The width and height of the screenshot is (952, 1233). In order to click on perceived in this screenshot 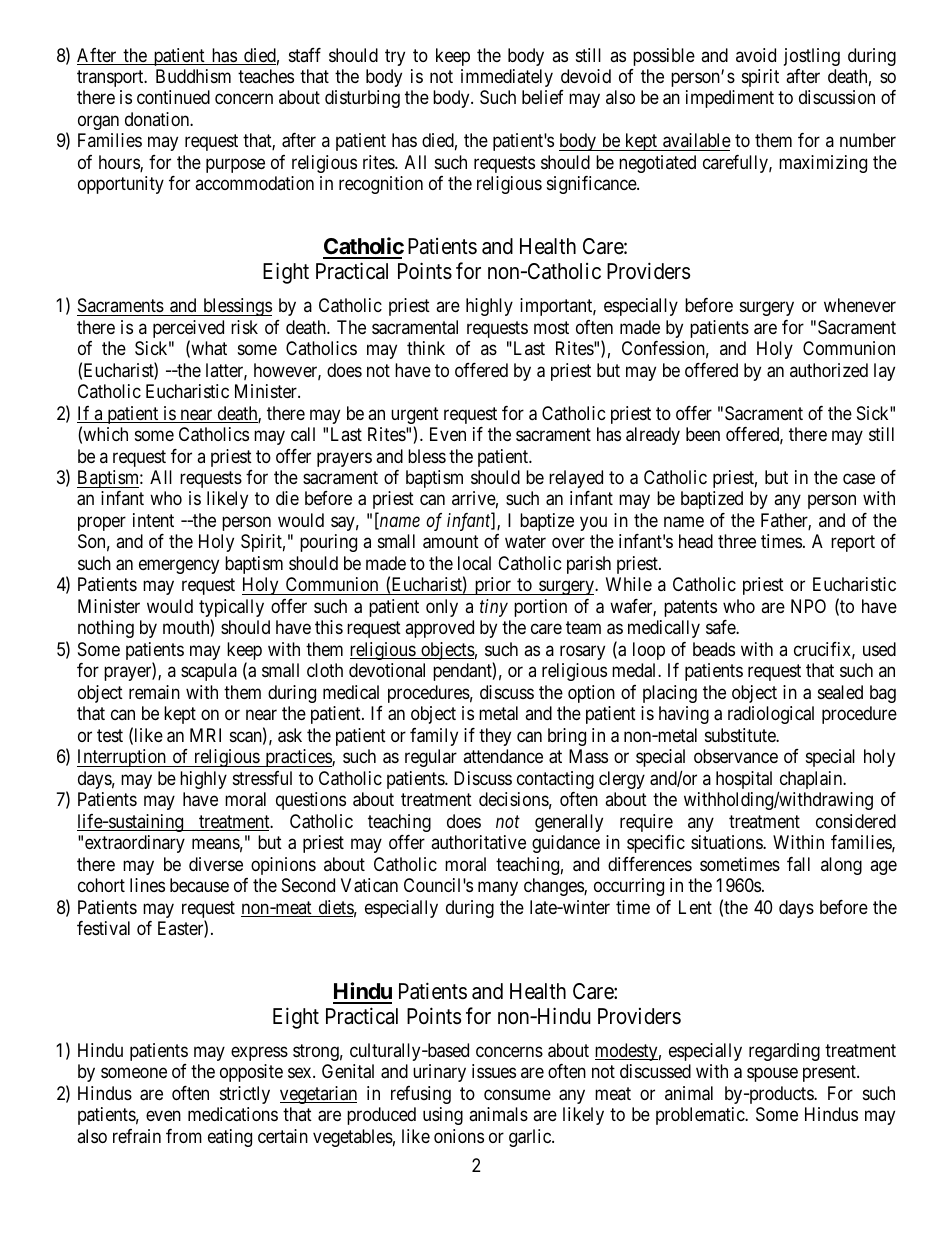, I will do `click(188, 330)`.
